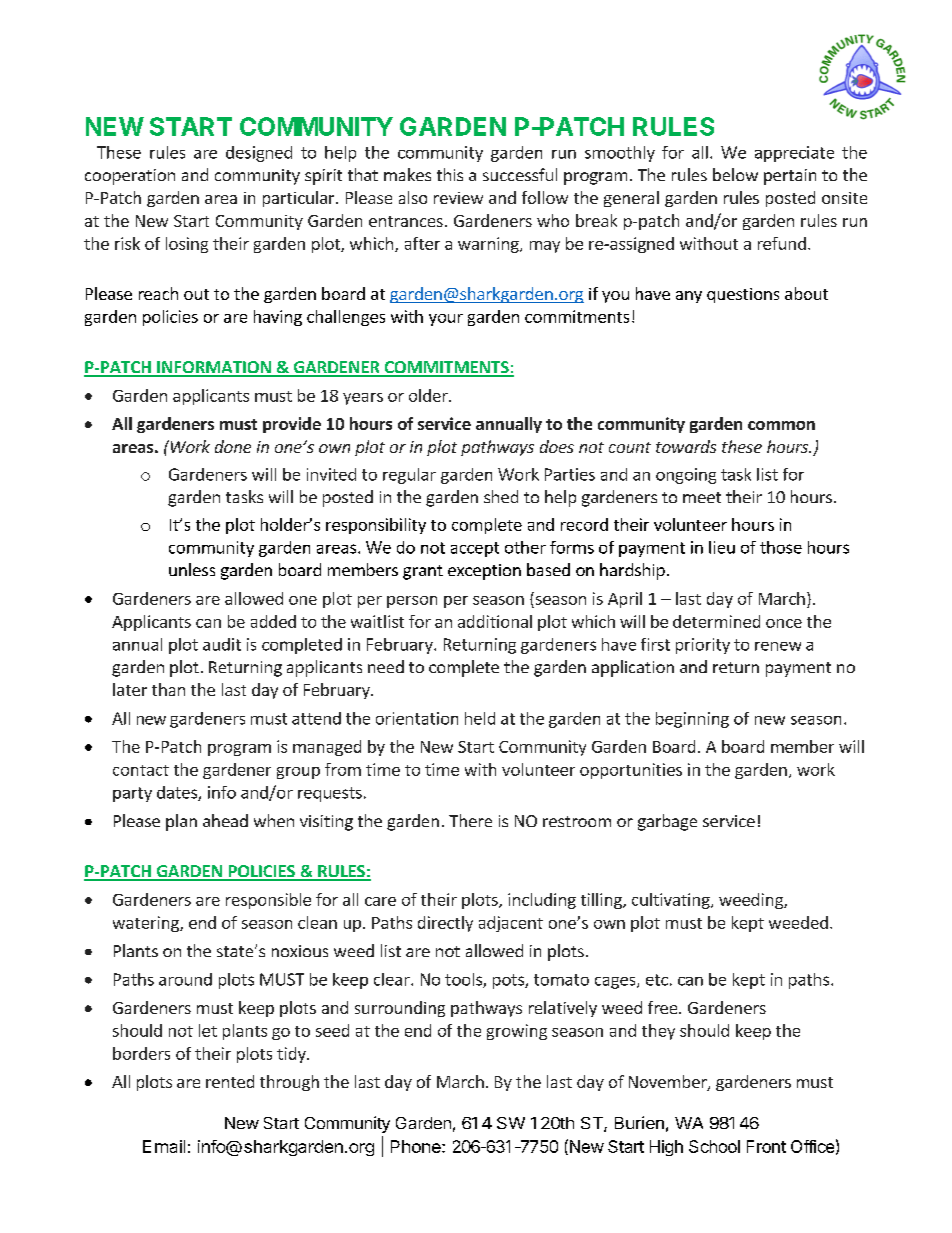 The image size is (952, 1233). I want to click on done, so click(233, 446).
